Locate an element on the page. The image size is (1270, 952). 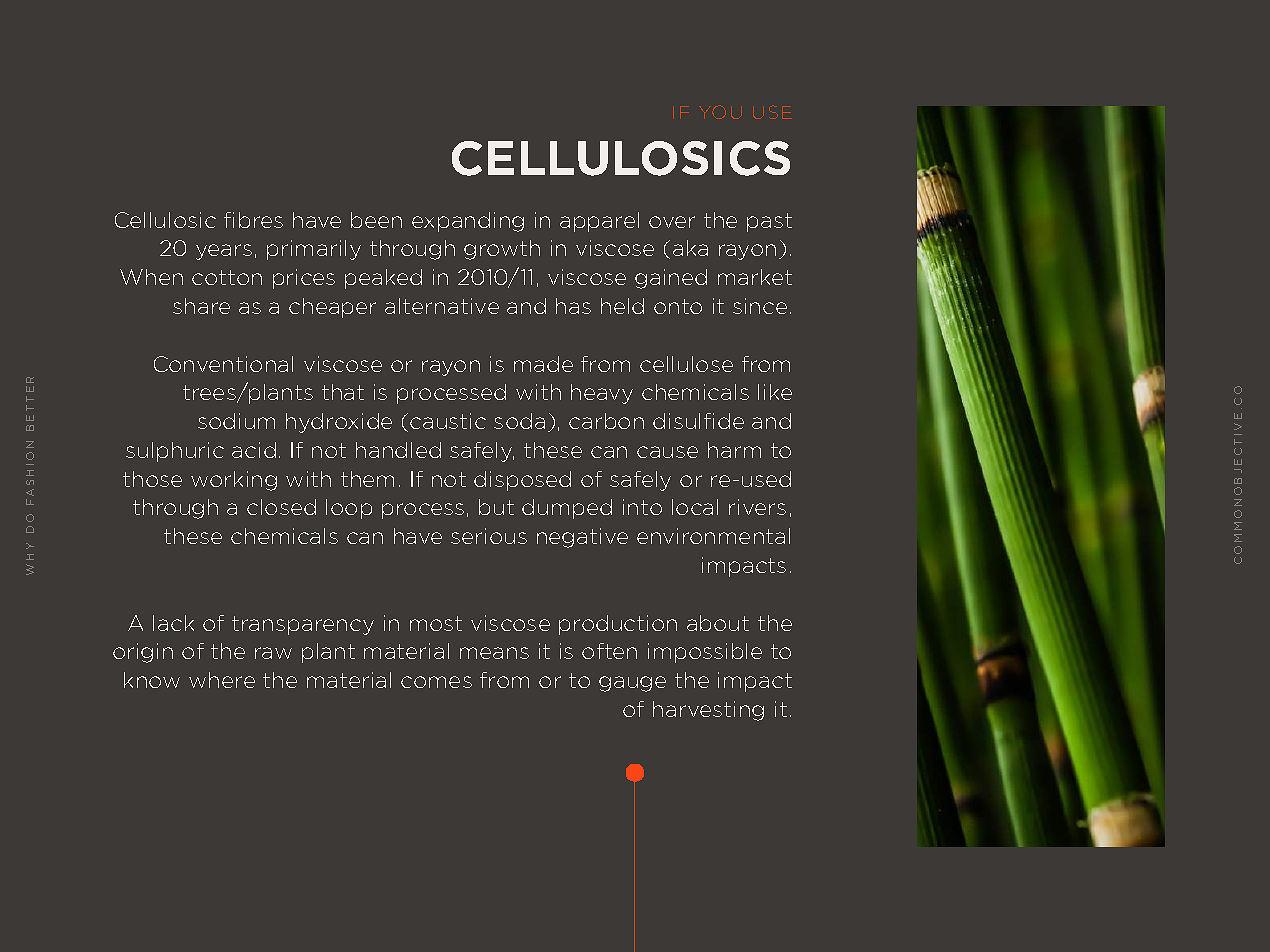
caustic is located at coordinates (448, 421).
